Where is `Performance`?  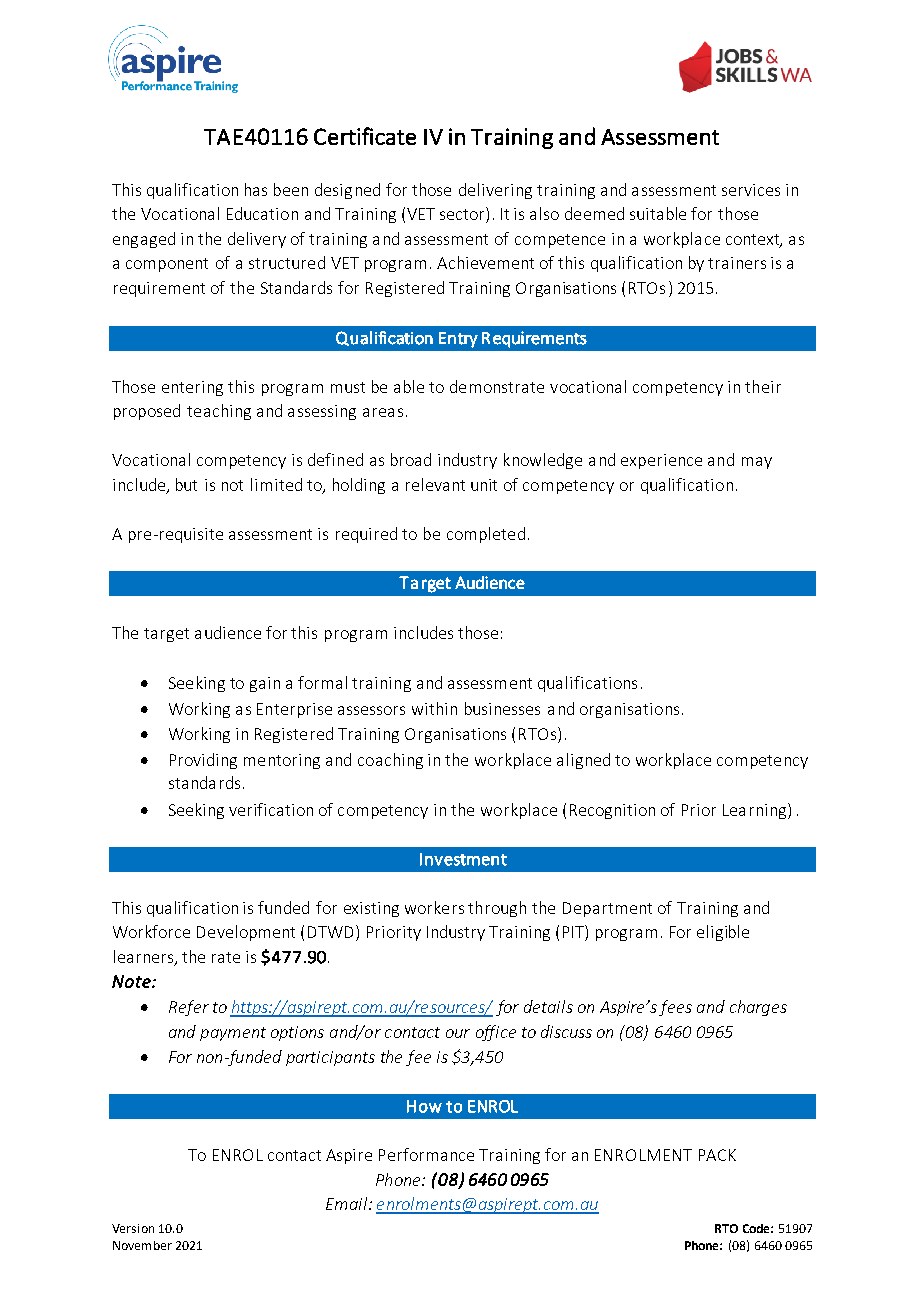
Performance is located at coordinates (426, 1154).
